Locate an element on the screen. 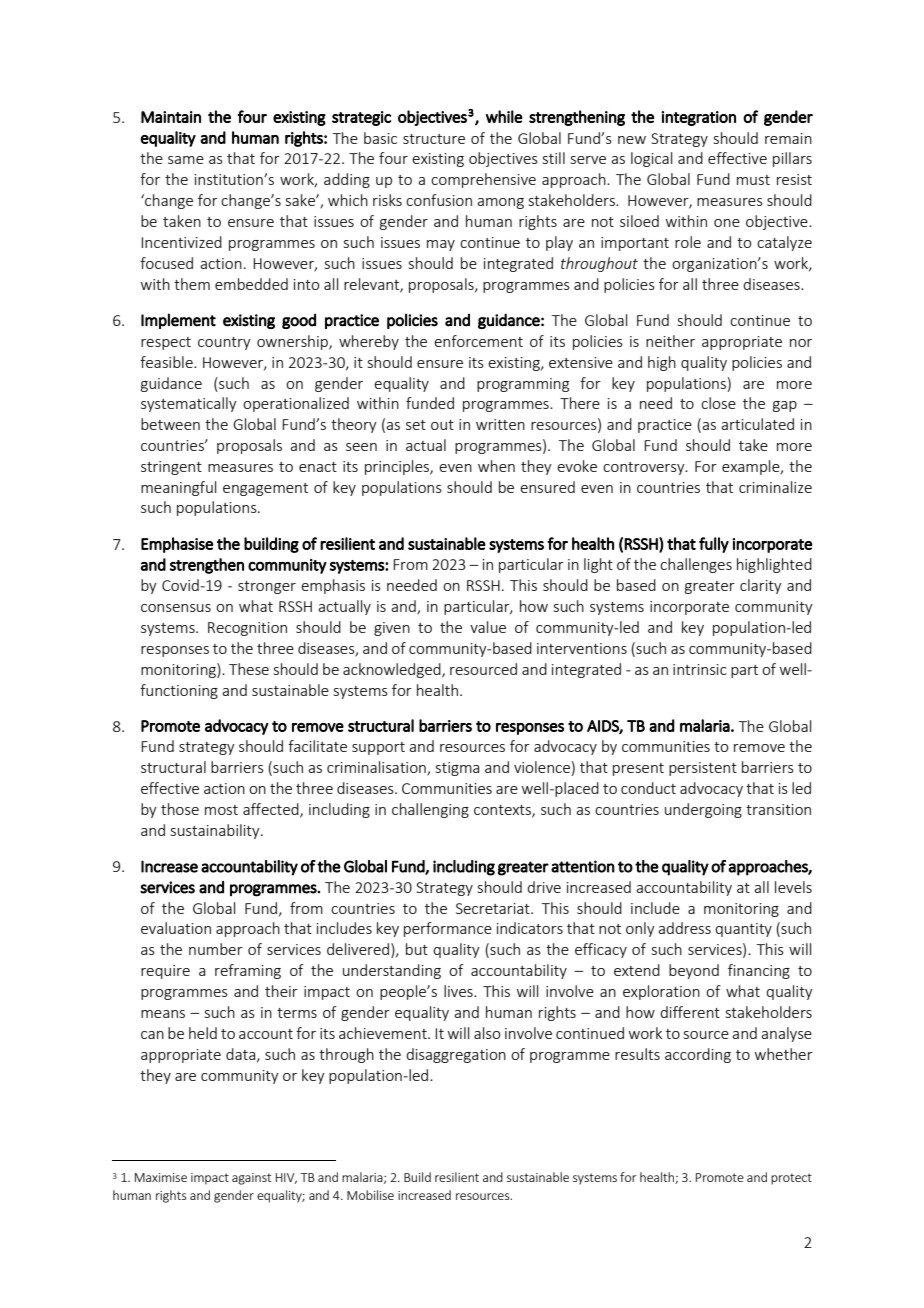  protect is located at coordinates (791, 1179).
